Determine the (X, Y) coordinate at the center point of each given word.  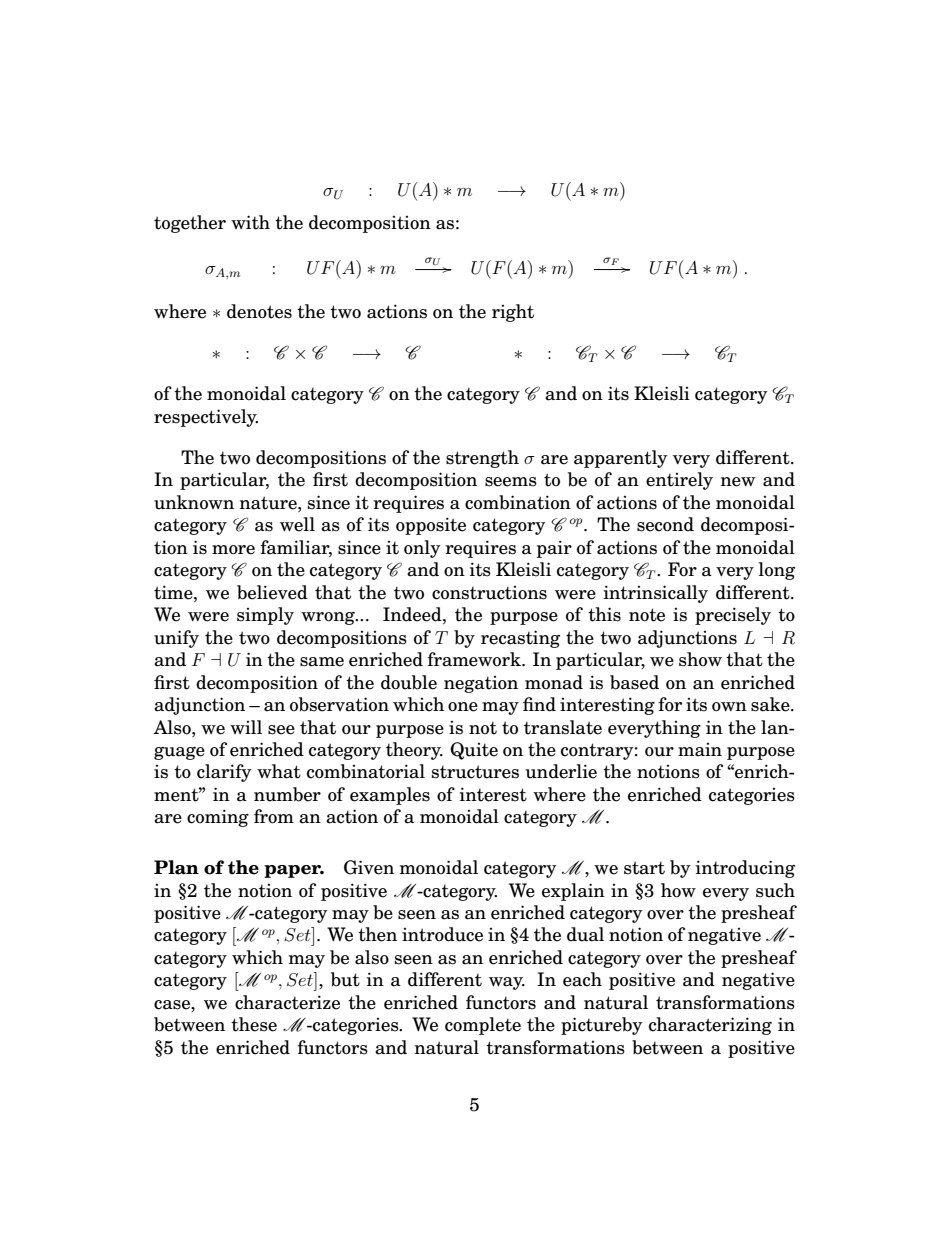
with (250, 222)
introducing (745, 869)
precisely (733, 616)
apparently (621, 459)
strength (482, 459)
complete (483, 1026)
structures (475, 772)
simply (265, 616)
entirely (679, 481)
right (513, 313)
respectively (206, 418)
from (274, 816)
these (254, 1024)
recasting (520, 639)
